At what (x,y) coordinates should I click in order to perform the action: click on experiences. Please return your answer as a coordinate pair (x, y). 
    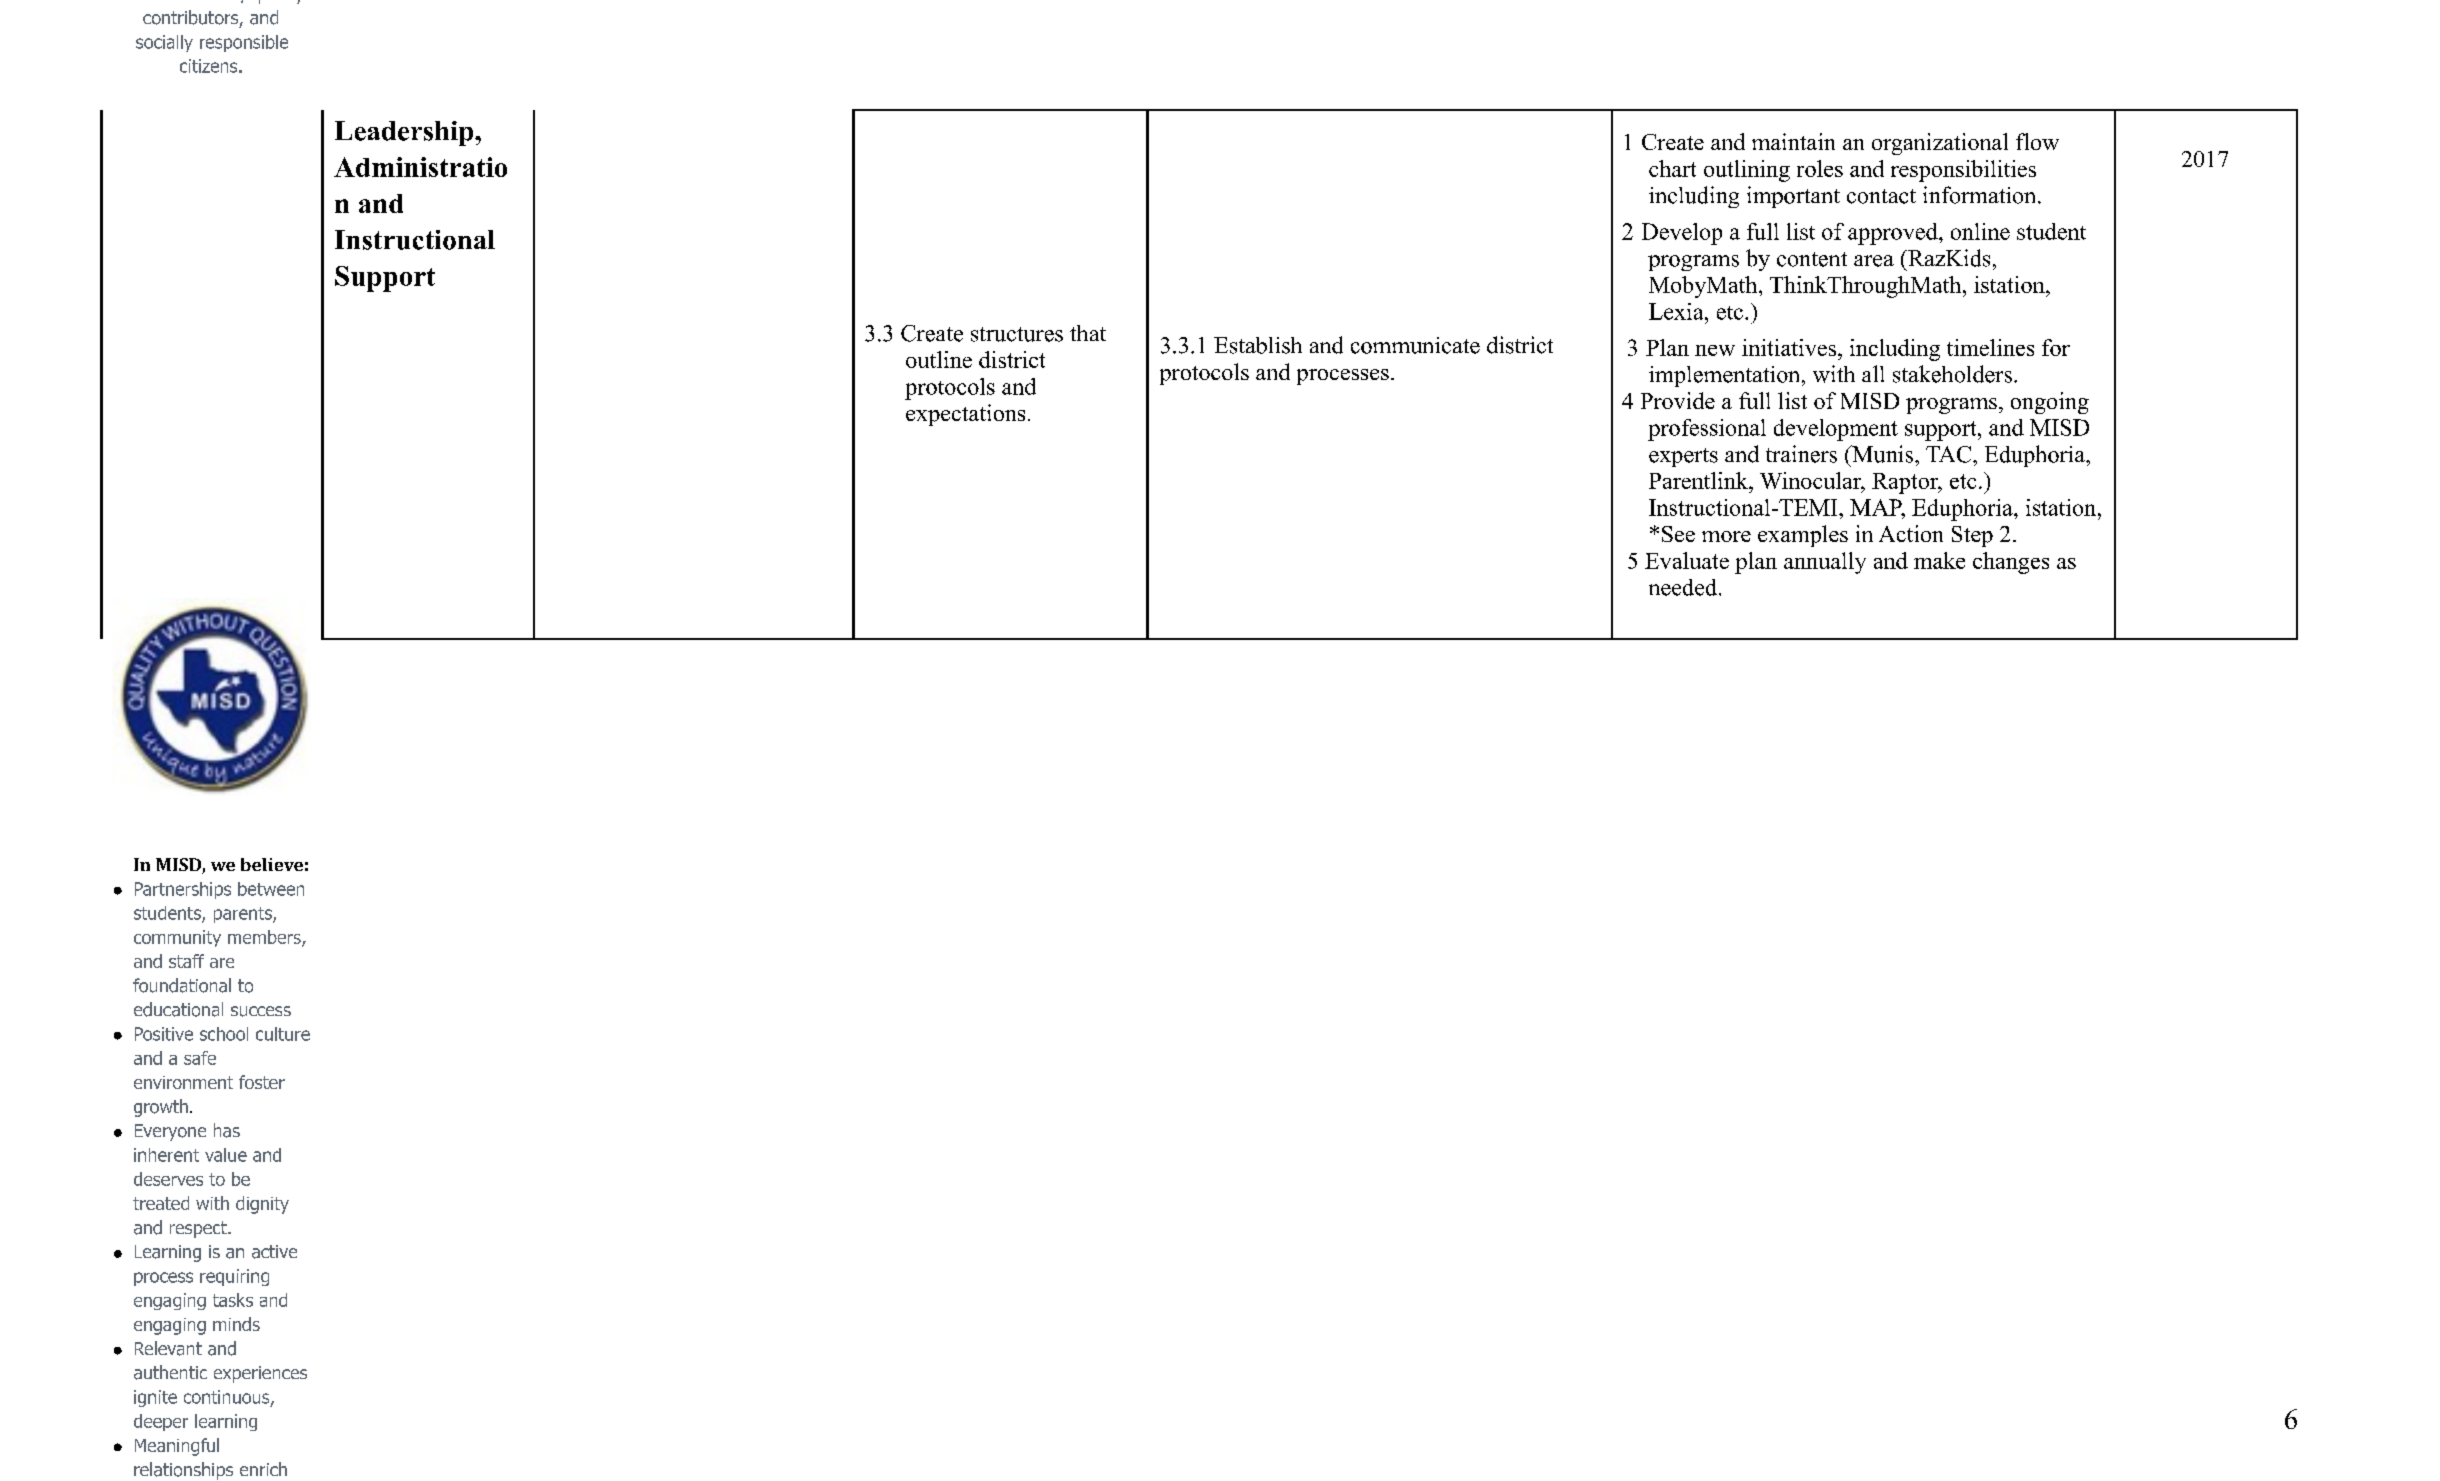
    Looking at the image, I should click on (260, 1374).
